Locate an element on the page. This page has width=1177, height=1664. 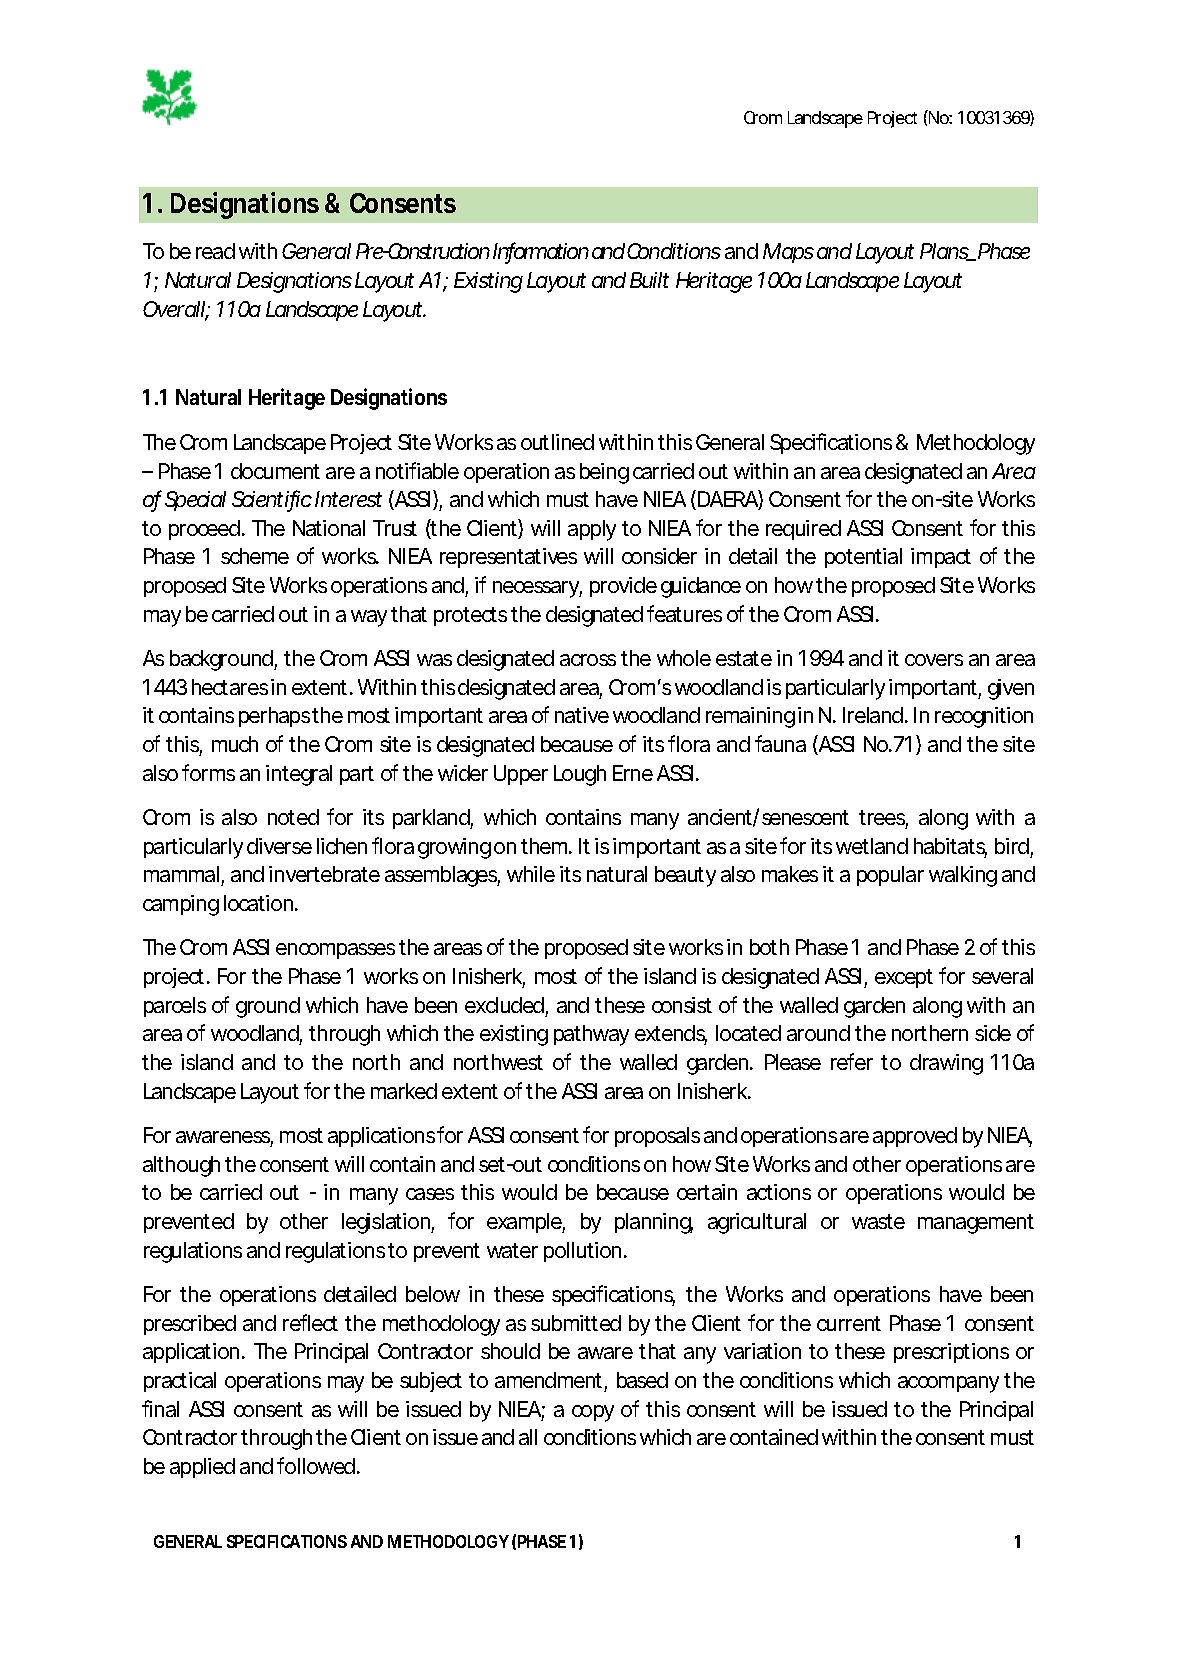
pathway is located at coordinates (591, 1035).
